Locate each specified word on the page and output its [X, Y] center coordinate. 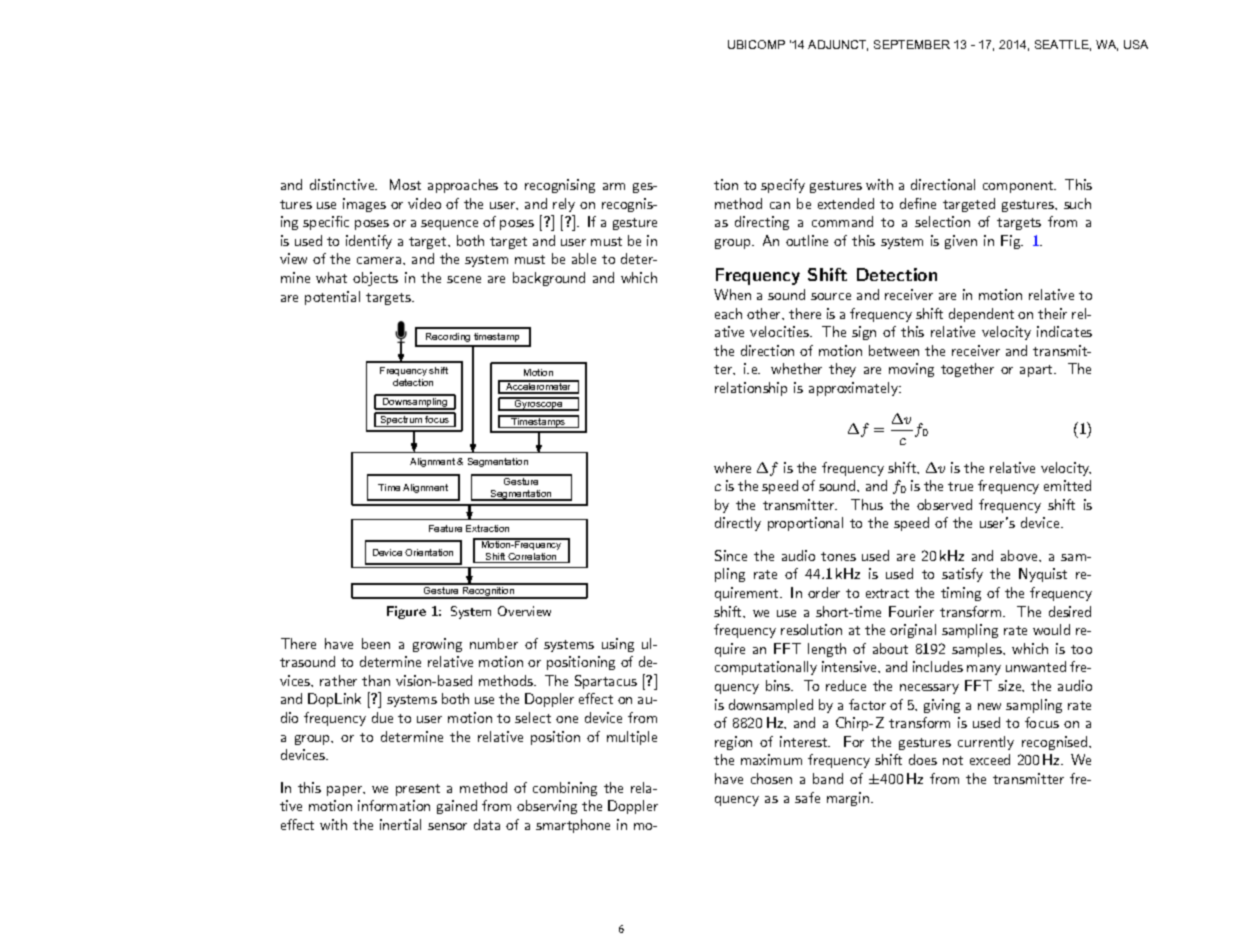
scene [464, 279]
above [1020, 555]
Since [731, 555]
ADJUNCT [838, 45]
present [418, 790]
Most [405, 184]
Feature [445, 528]
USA [1136, 44]
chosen [771, 778]
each [728, 313]
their [1052, 313]
